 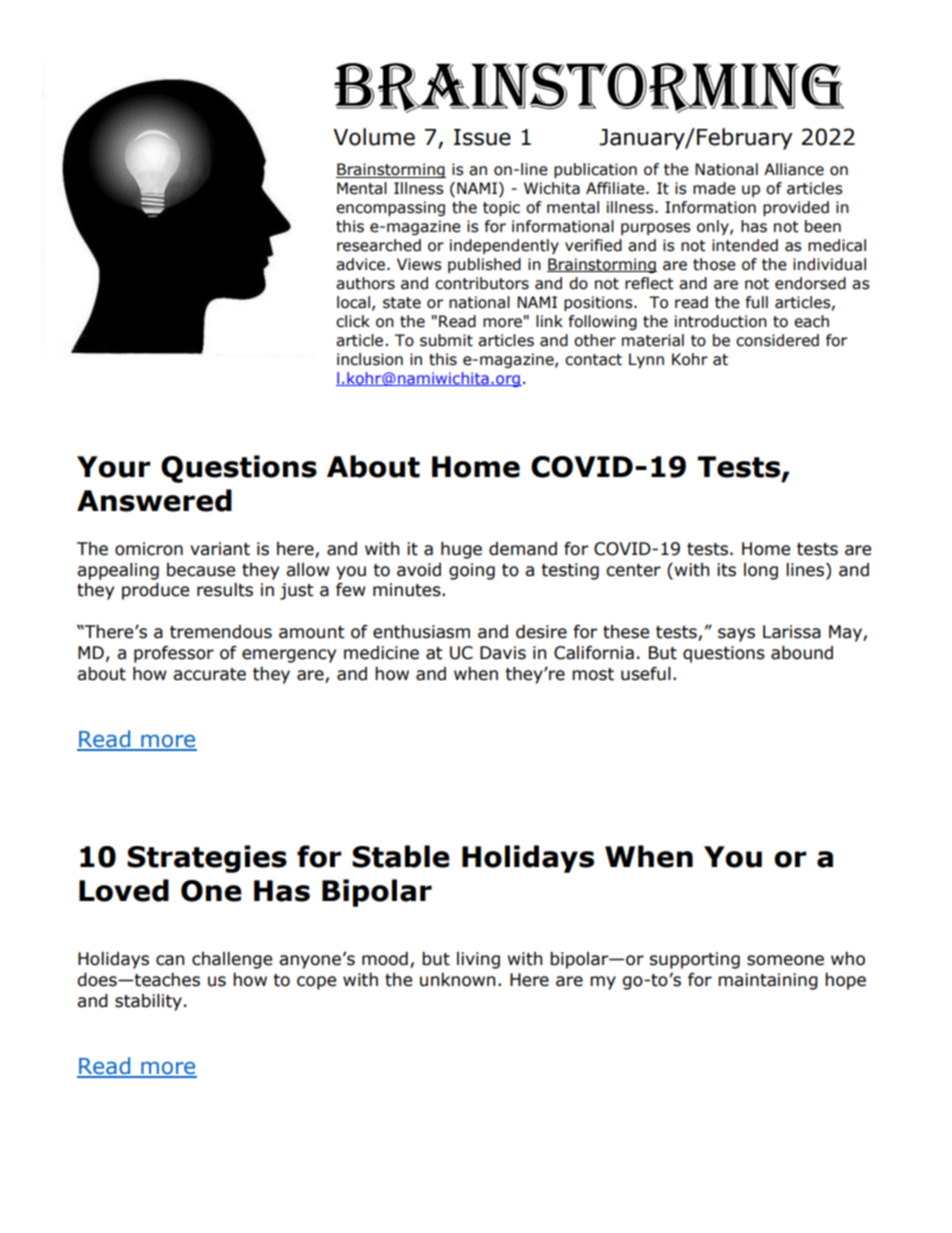 I want to click on going, so click(x=472, y=571).
